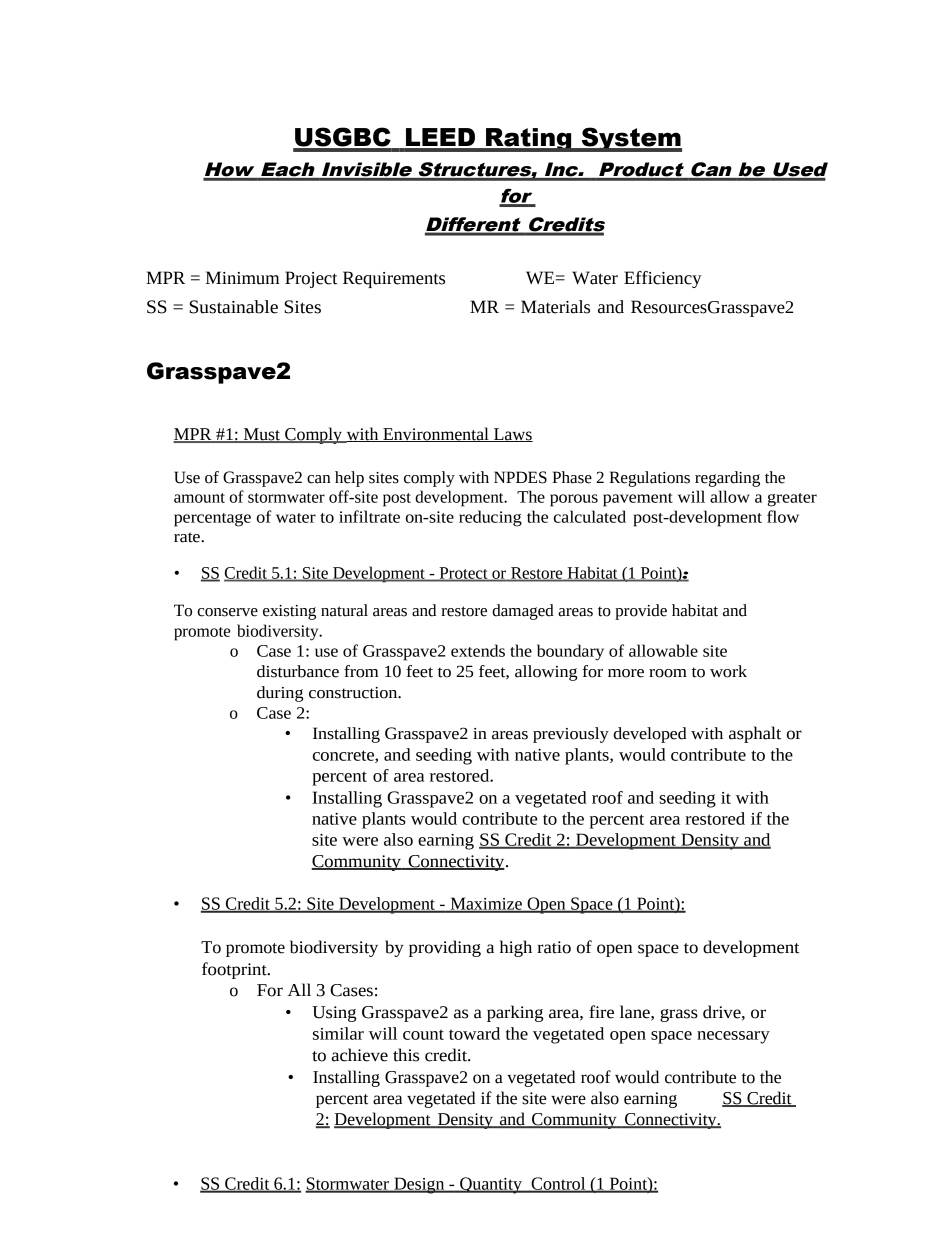 This image has height=1233, width=952. I want to click on flow, so click(783, 516).
